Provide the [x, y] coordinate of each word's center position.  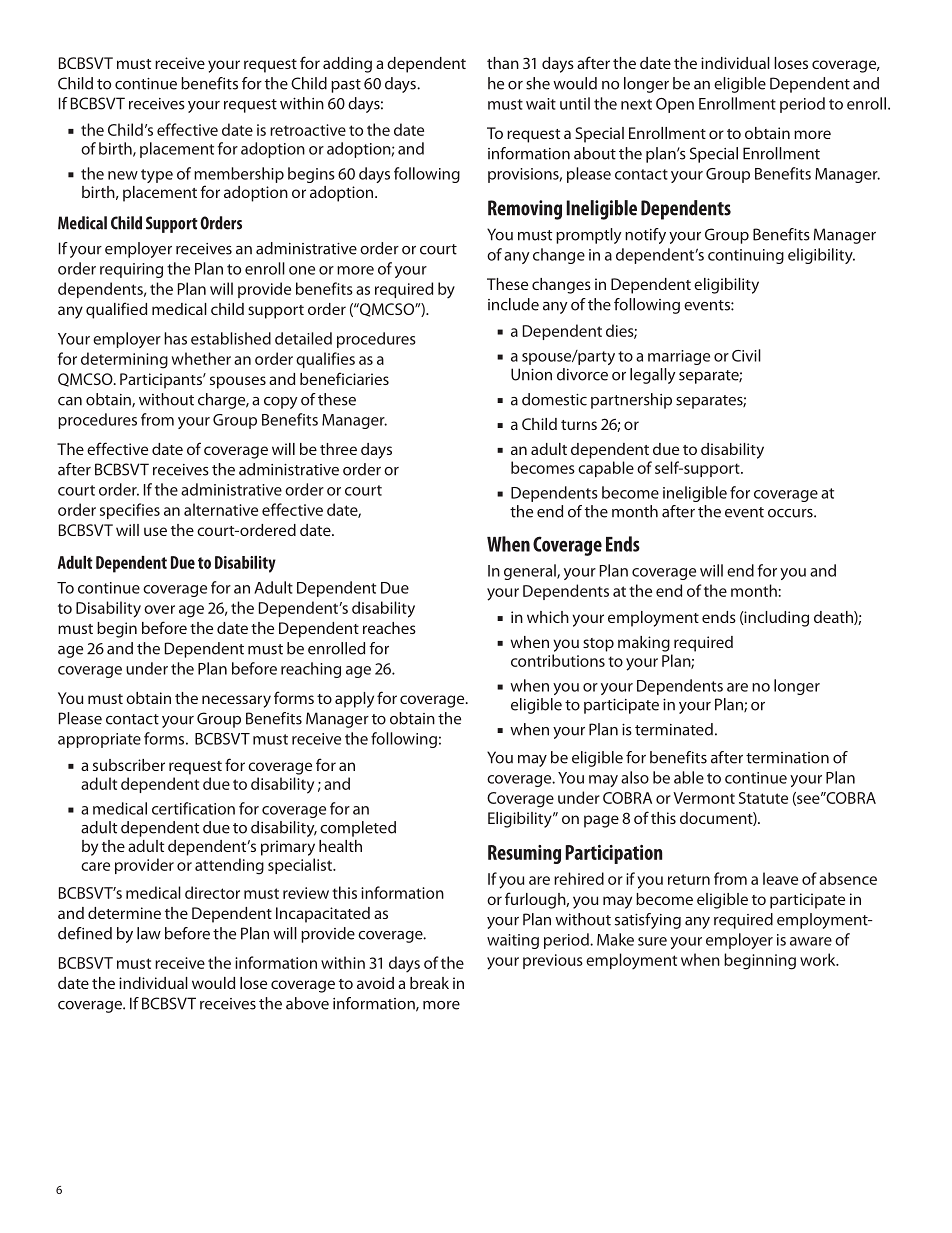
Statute [763, 798]
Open [675, 105]
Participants [162, 381]
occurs [791, 513]
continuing [746, 256]
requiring [131, 270]
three [338, 449]
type [157, 176]
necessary [236, 701]
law [149, 933]
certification [193, 808]
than [503, 63]
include [513, 304]
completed [358, 829]
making [644, 644]
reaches [389, 628]
